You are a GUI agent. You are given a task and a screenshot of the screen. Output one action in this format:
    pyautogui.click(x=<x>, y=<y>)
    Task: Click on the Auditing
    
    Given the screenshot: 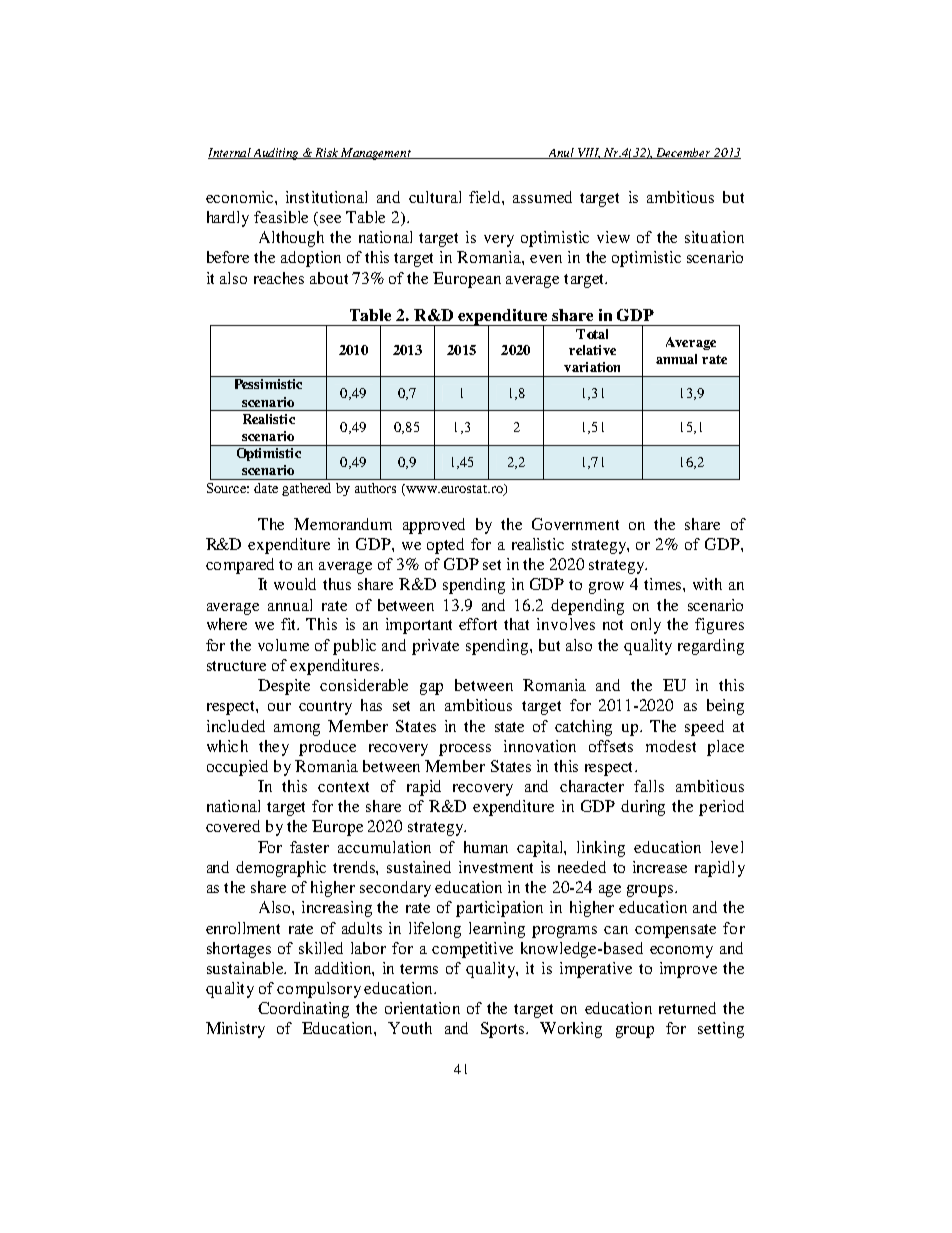 What is the action you would take?
    pyautogui.click(x=276, y=154)
